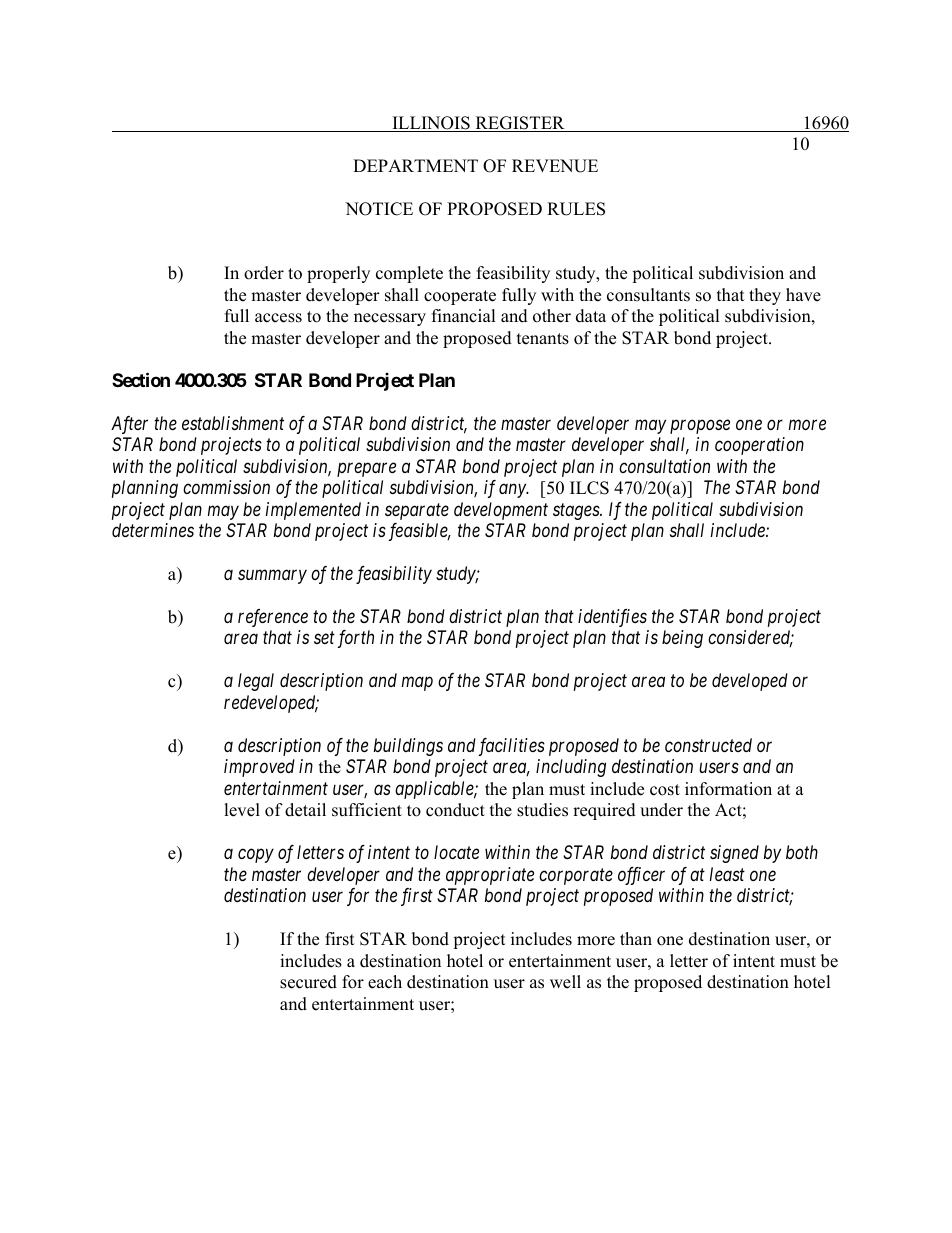  What do you see at coordinates (379, 209) in the page?
I see `NOTICE` at bounding box center [379, 209].
